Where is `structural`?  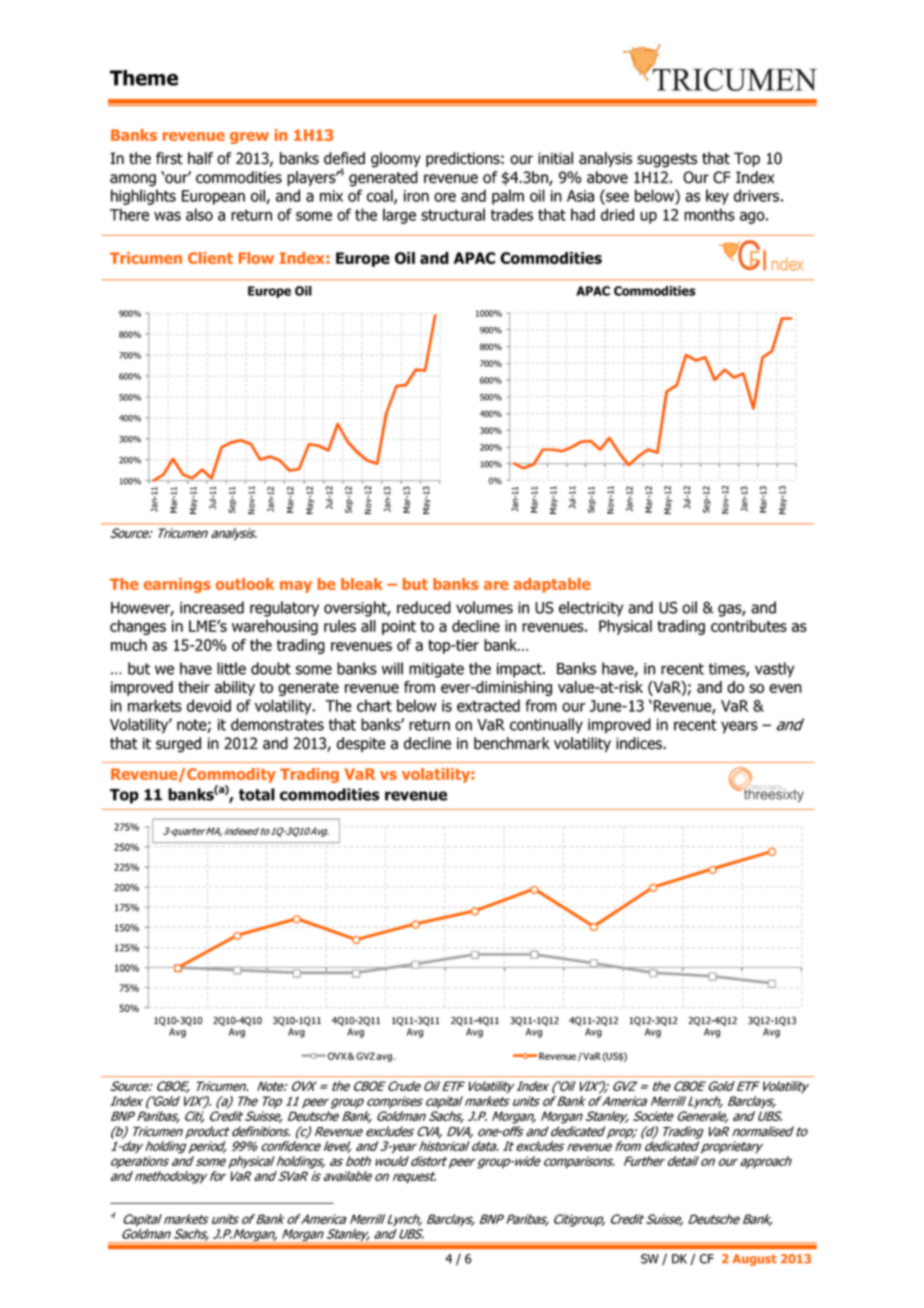 structural is located at coordinates (453, 214).
